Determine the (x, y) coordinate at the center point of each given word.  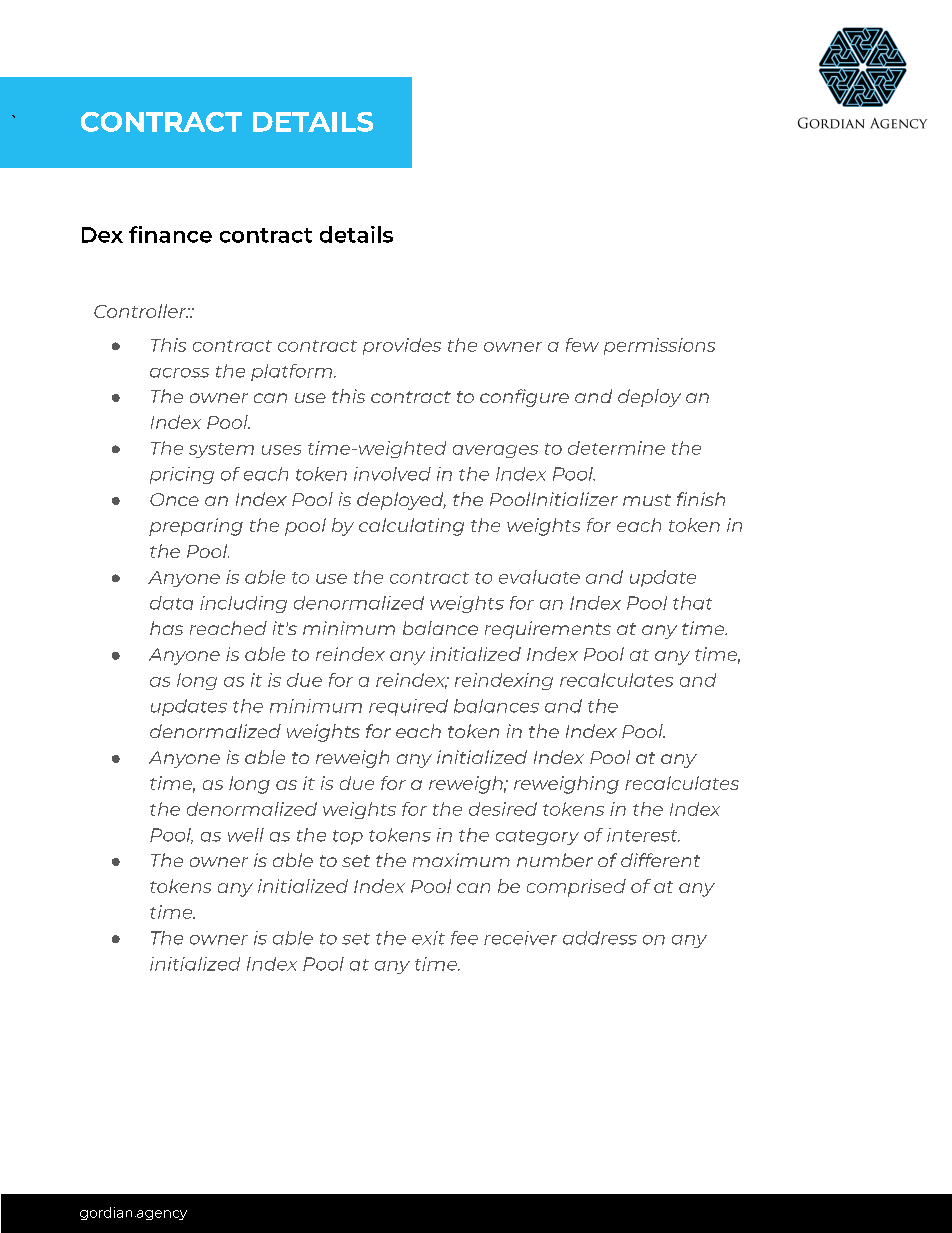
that (692, 603)
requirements (548, 630)
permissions (659, 346)
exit (428, 938)
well (246, 835)
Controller (141, 311)
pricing (182, 475)
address (600, 938)
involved (392, 474)
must (647, 500)
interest (643, 835)
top (348, 837)
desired (503, 809)
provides (402, 346)
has (166, 628)
